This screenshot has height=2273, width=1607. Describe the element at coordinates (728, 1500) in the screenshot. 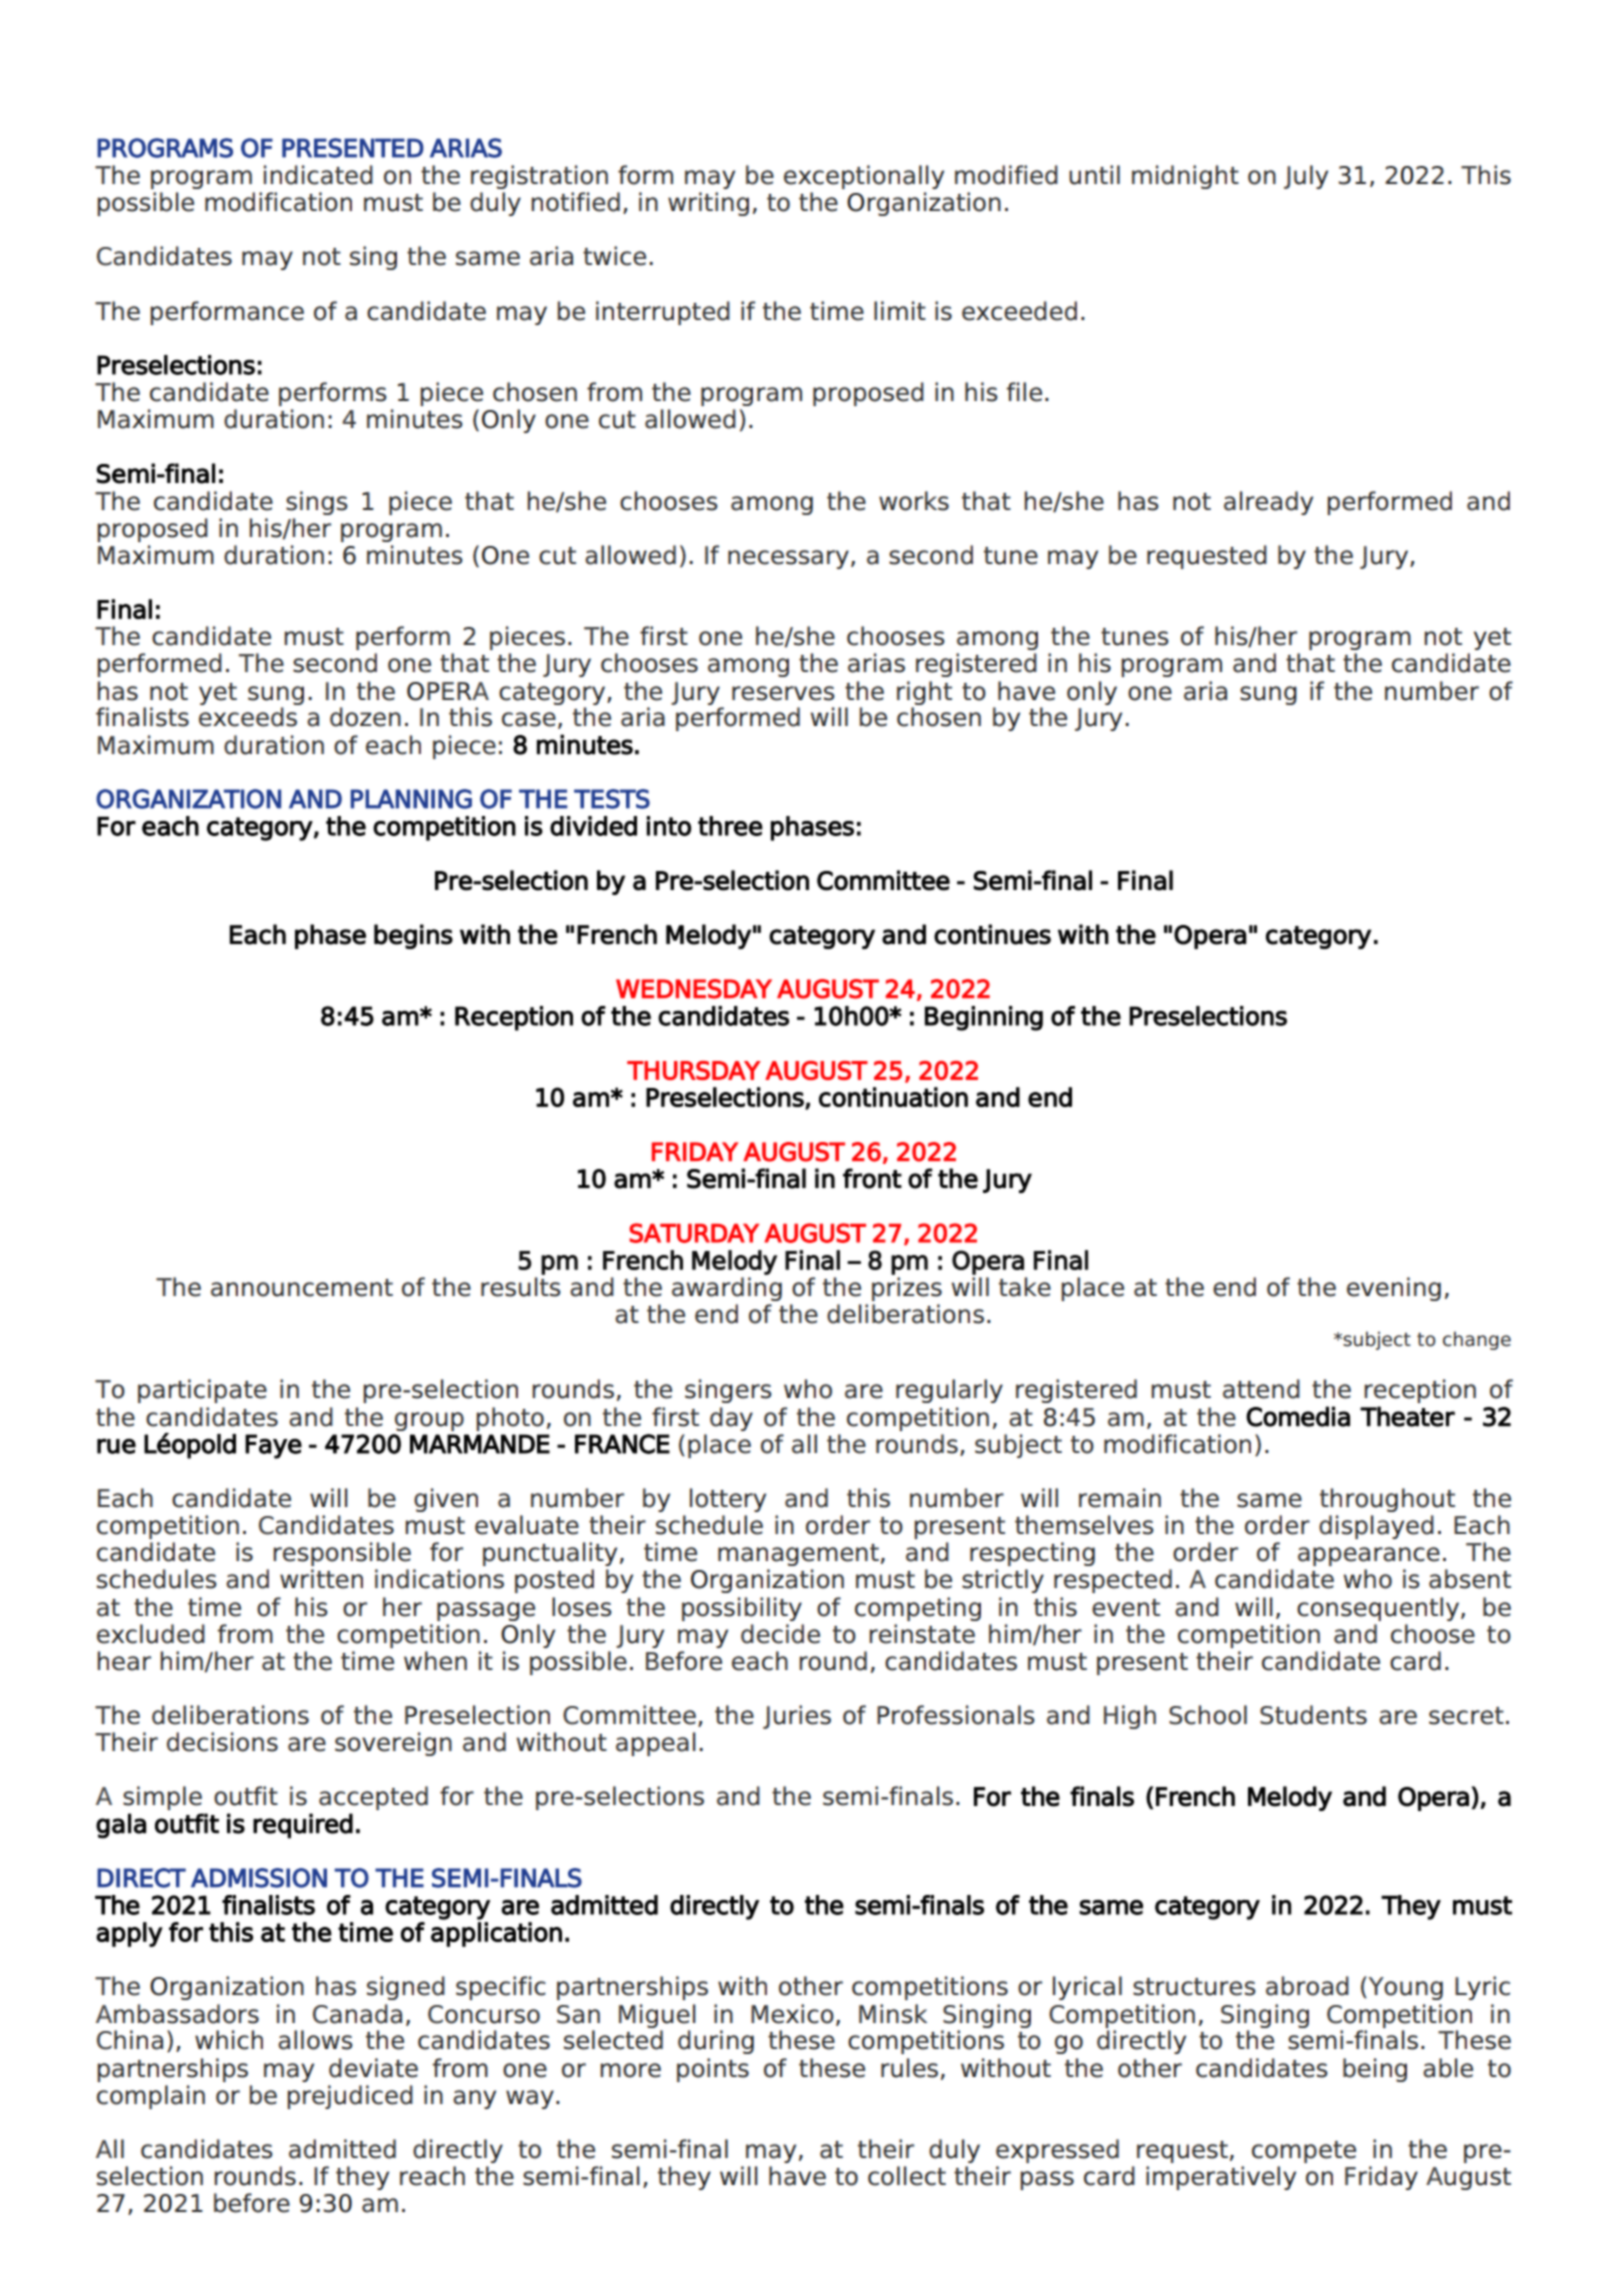

I see `lottery` at that location.
